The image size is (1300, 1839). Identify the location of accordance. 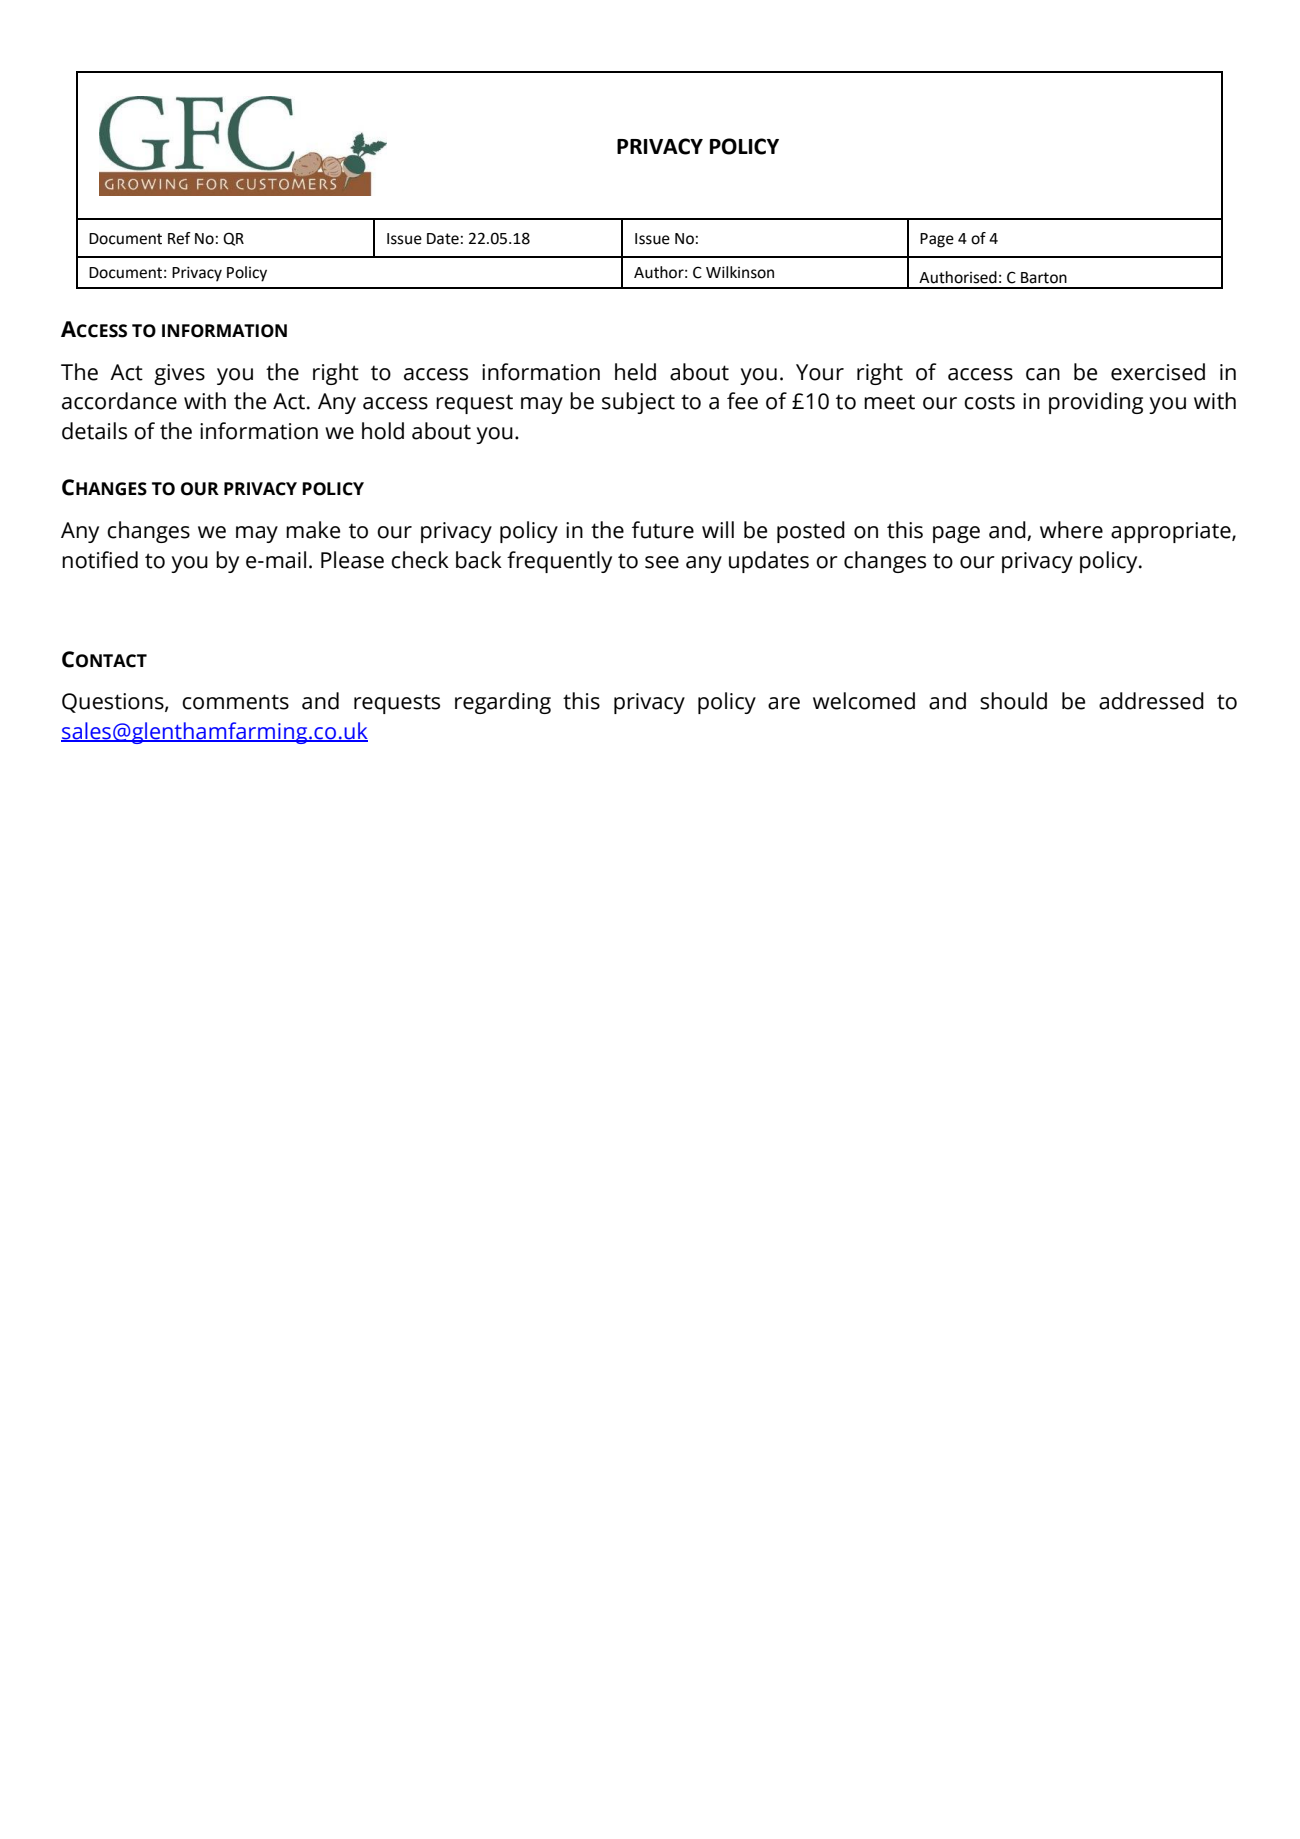
(119, 401).
